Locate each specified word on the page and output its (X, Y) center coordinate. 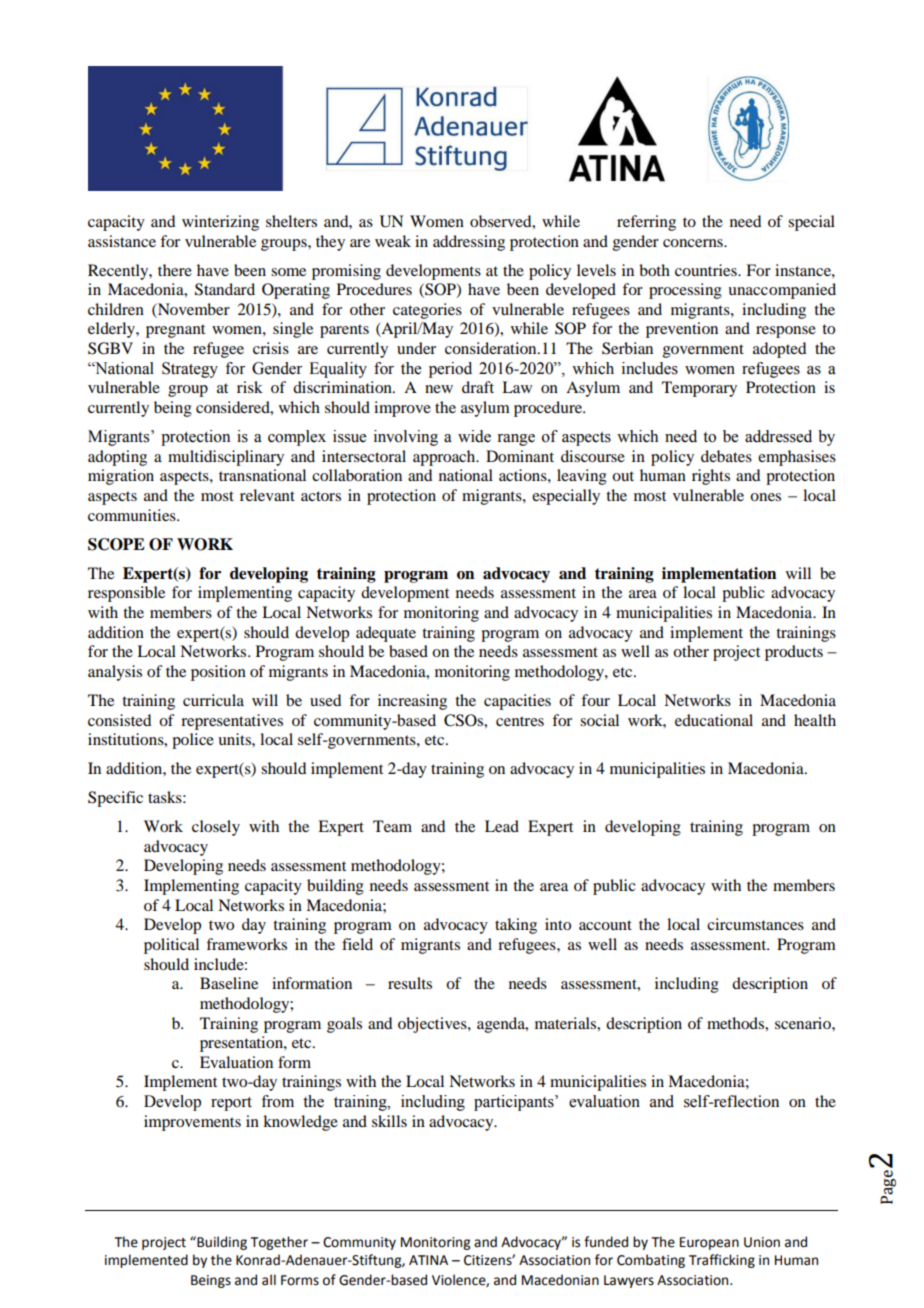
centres (520, 721)
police (193, 741)
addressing (469, 243)
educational (714, 720)
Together (279, 1243)
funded (606, 1242)
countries (707, 270)
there (175, 270)
